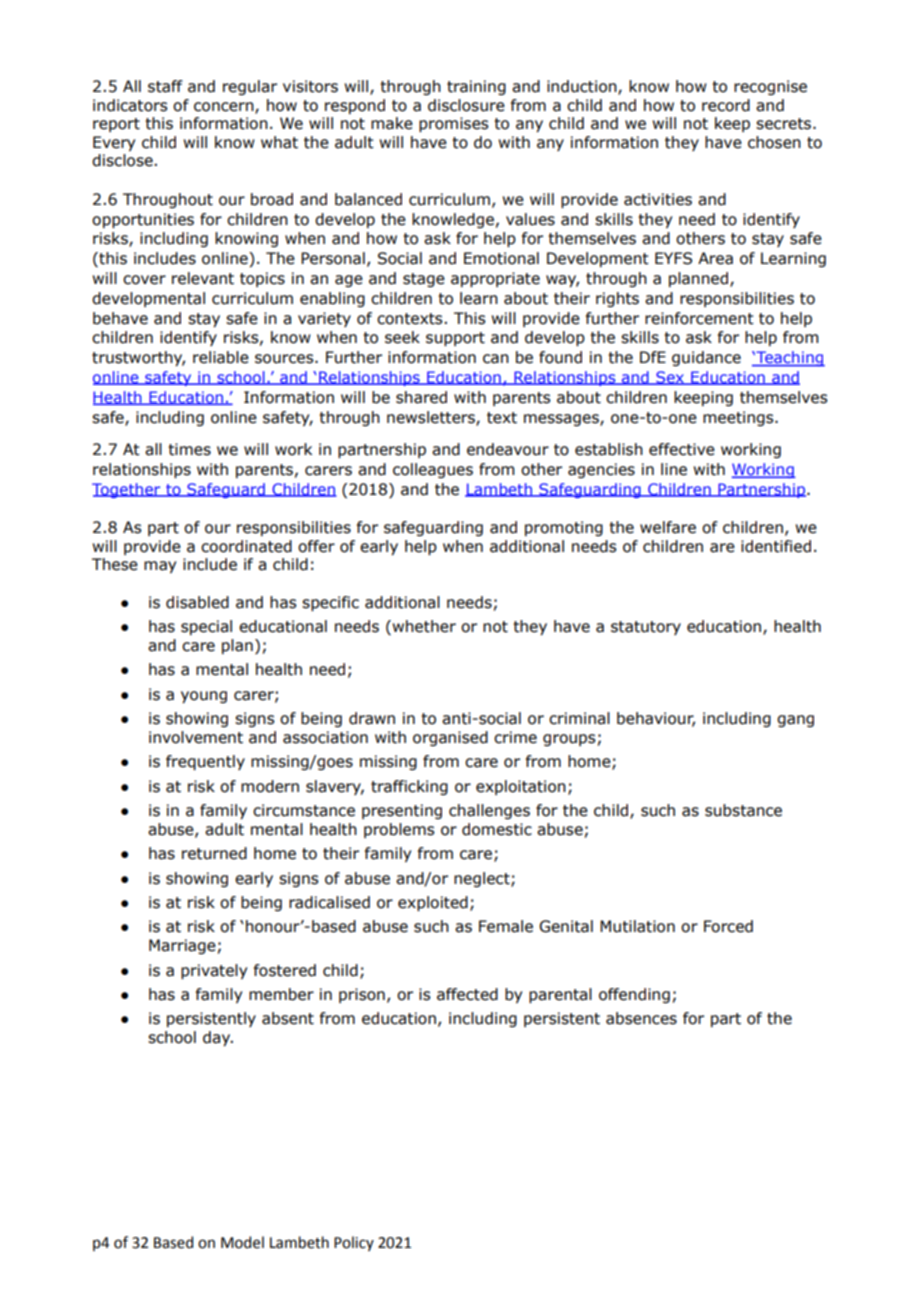 Image resolution: width=924 pixels, height=1307 pixels. I want to click on promises, so click(454, 124).
